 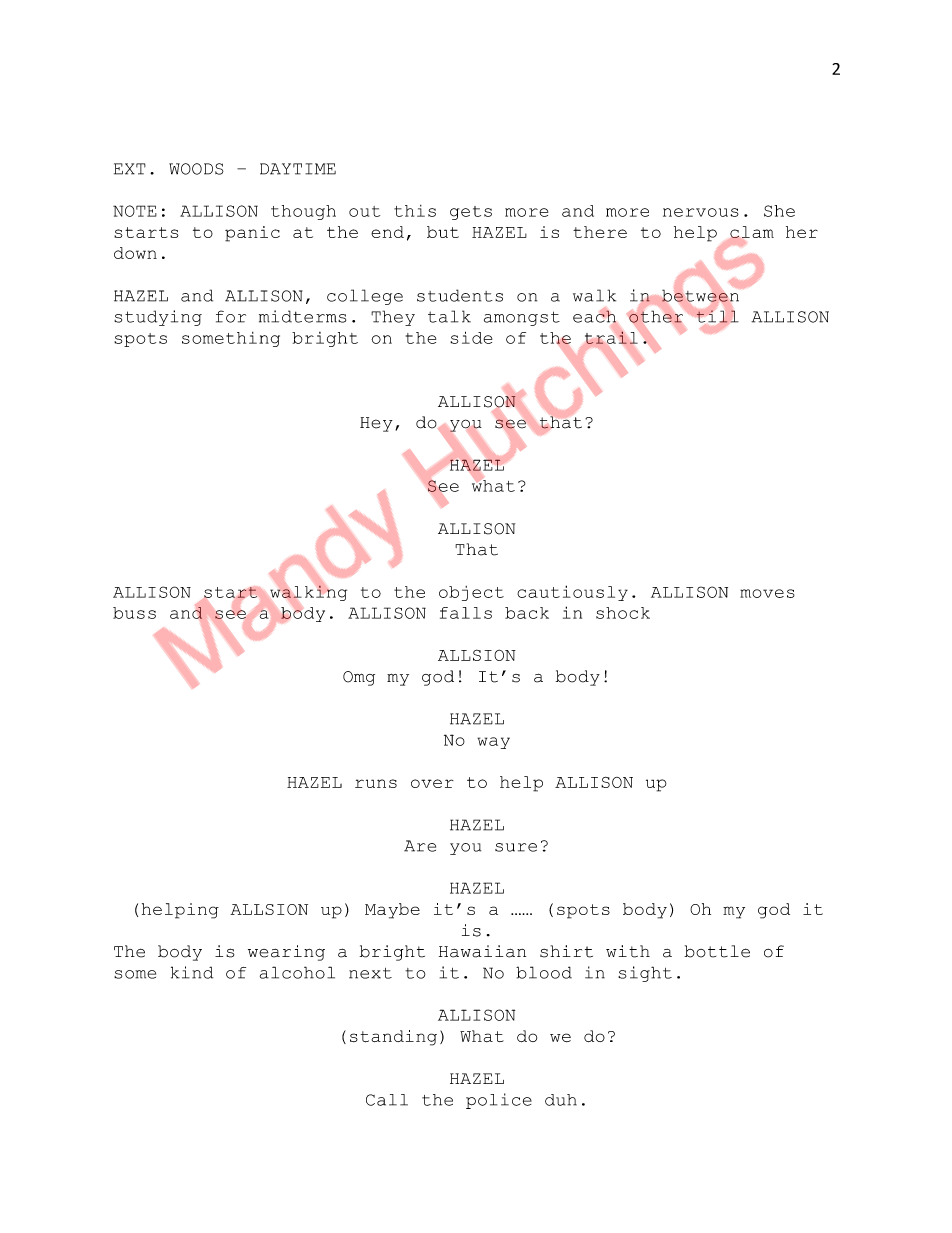 What do you see at coordinates (196, 169) in the document?
I see `WOODS` at bounding box center [196, 169].
